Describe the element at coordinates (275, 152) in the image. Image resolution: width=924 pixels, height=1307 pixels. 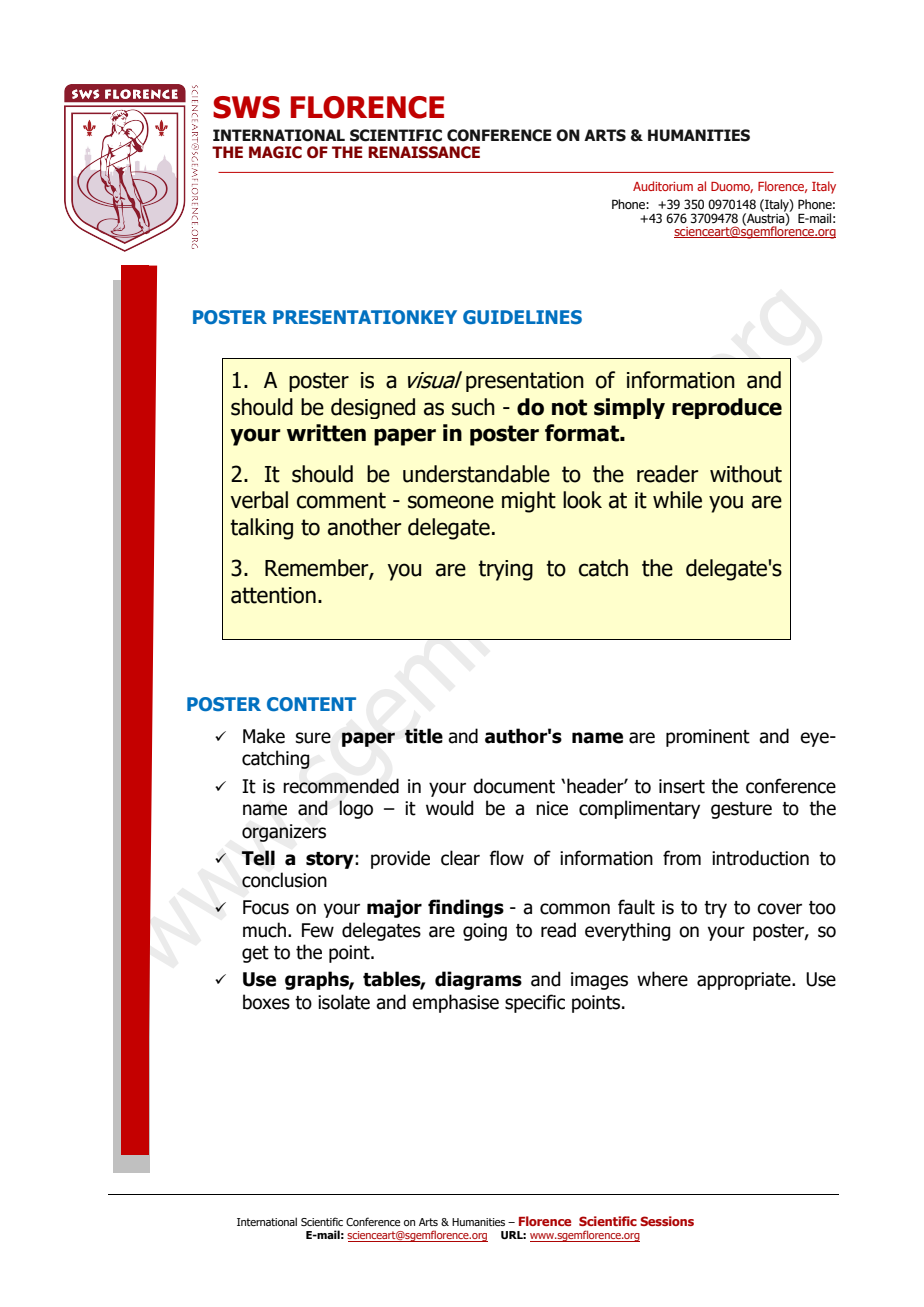
I see `MAGIC` at that location.
